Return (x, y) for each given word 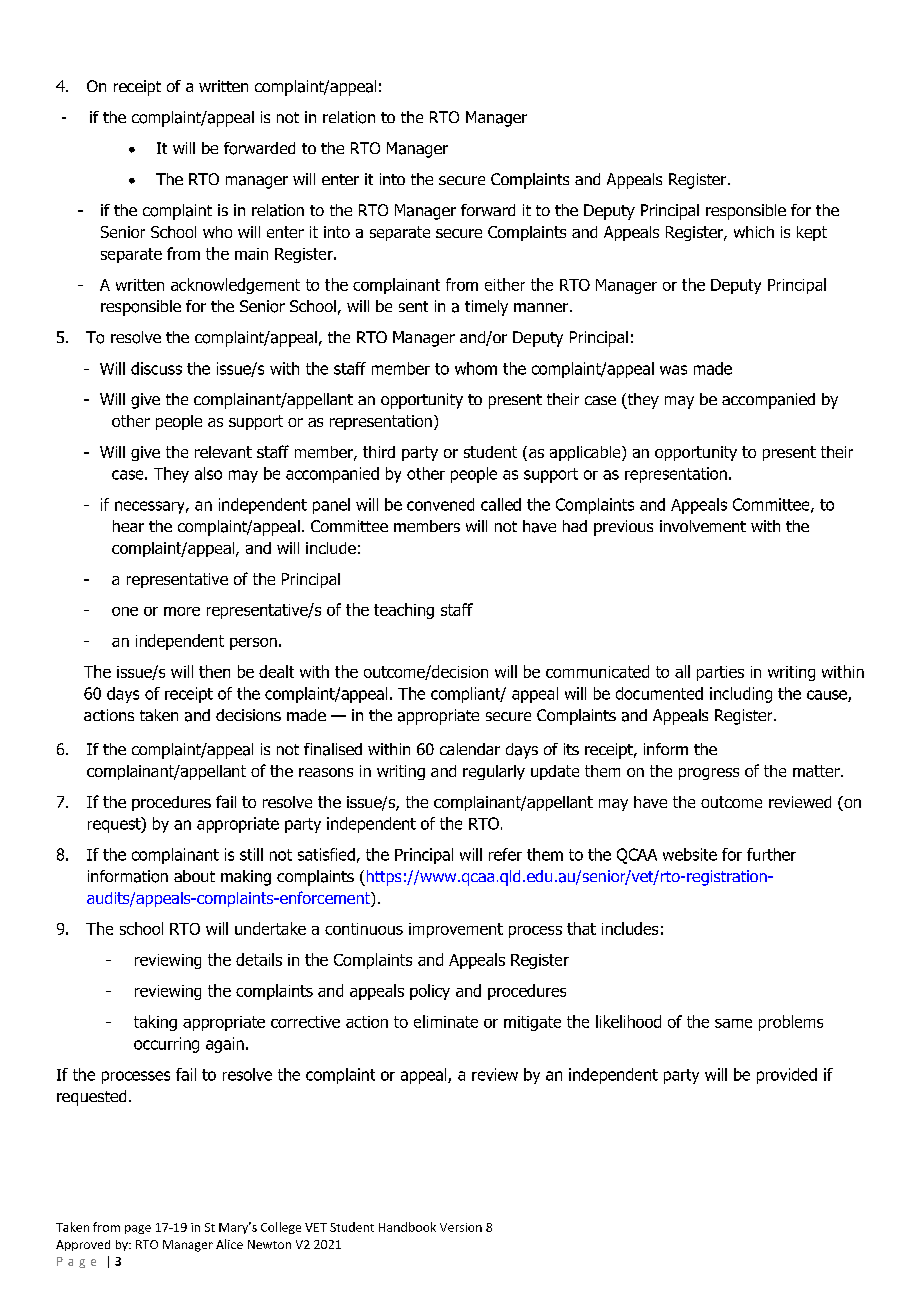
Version (461, 1227)
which (754, 232)
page (138, 1229)
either (505, 284)
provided (787, 1076)
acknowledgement (235, 286)
